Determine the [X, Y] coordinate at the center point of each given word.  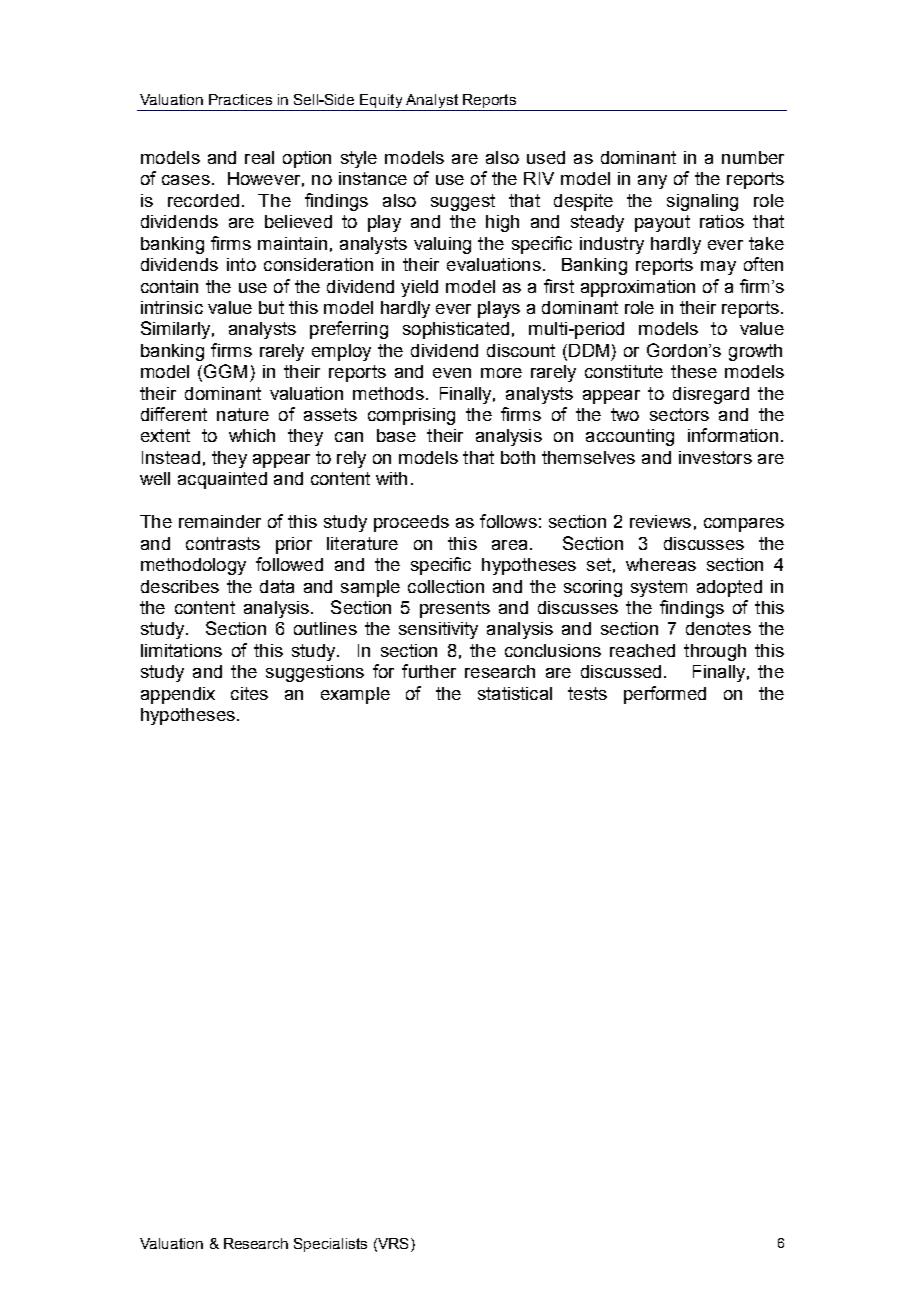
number [753, 157]
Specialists [330, 1245]
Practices [240, 99]
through [715, 652]
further [429, 671]
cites [249, 693]
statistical [515, 693]
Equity [381, 102]
